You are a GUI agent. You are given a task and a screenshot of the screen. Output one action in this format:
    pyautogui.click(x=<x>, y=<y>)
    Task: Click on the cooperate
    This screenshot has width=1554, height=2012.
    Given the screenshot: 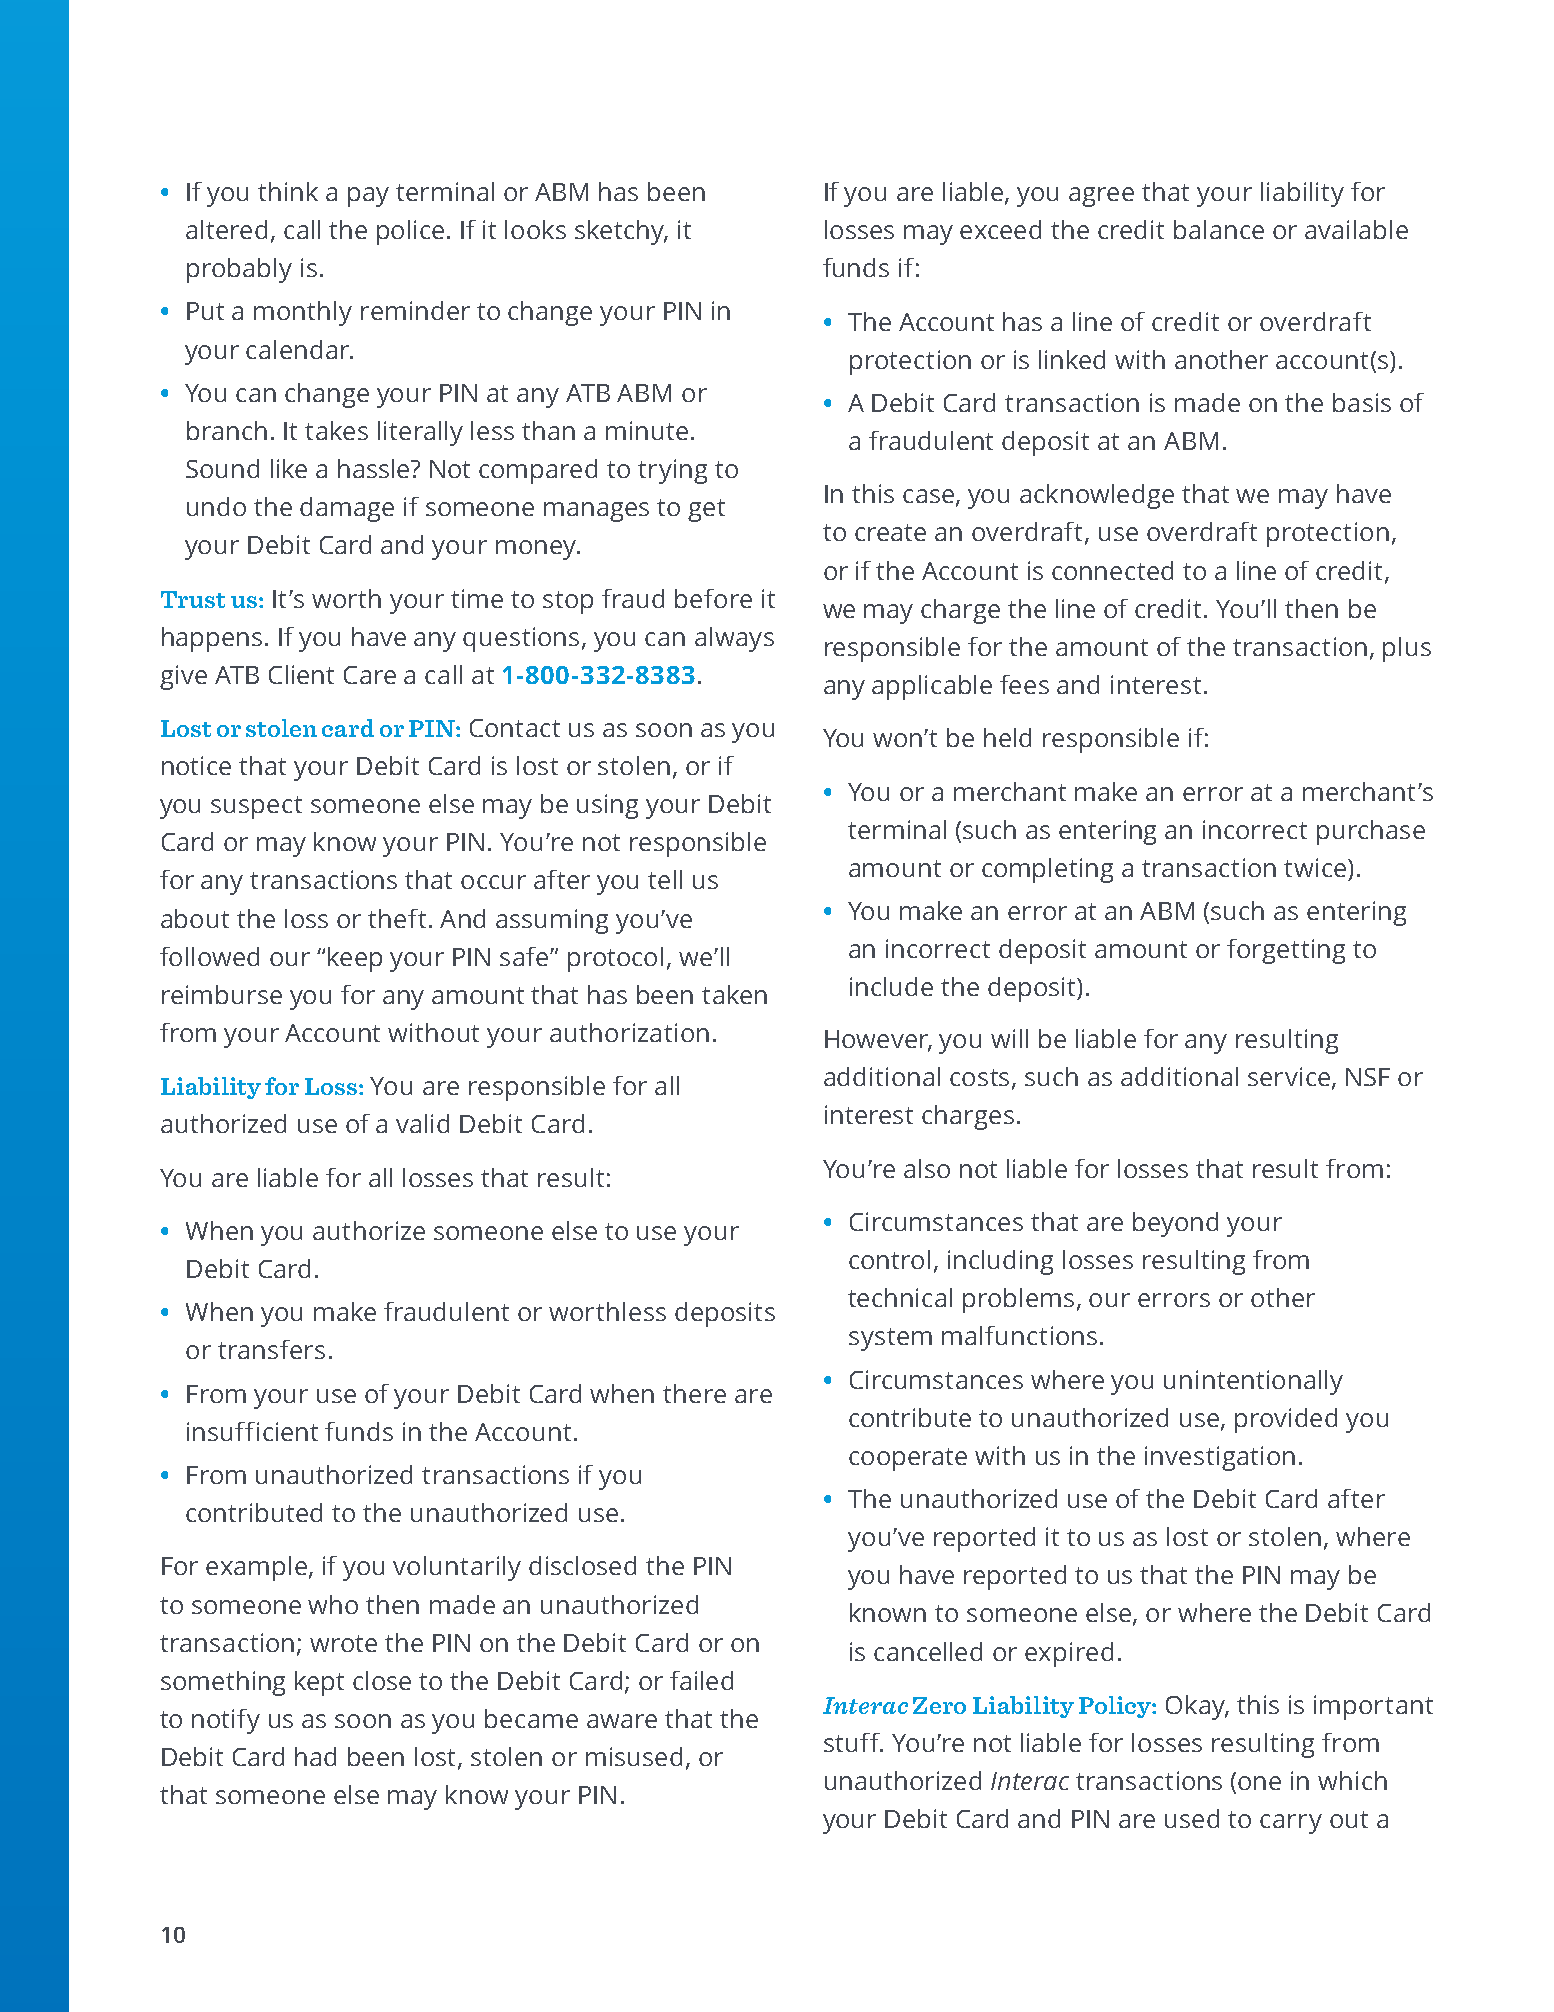 What is the action you would take?
    pyautogui.click(x=908, y=1459)
